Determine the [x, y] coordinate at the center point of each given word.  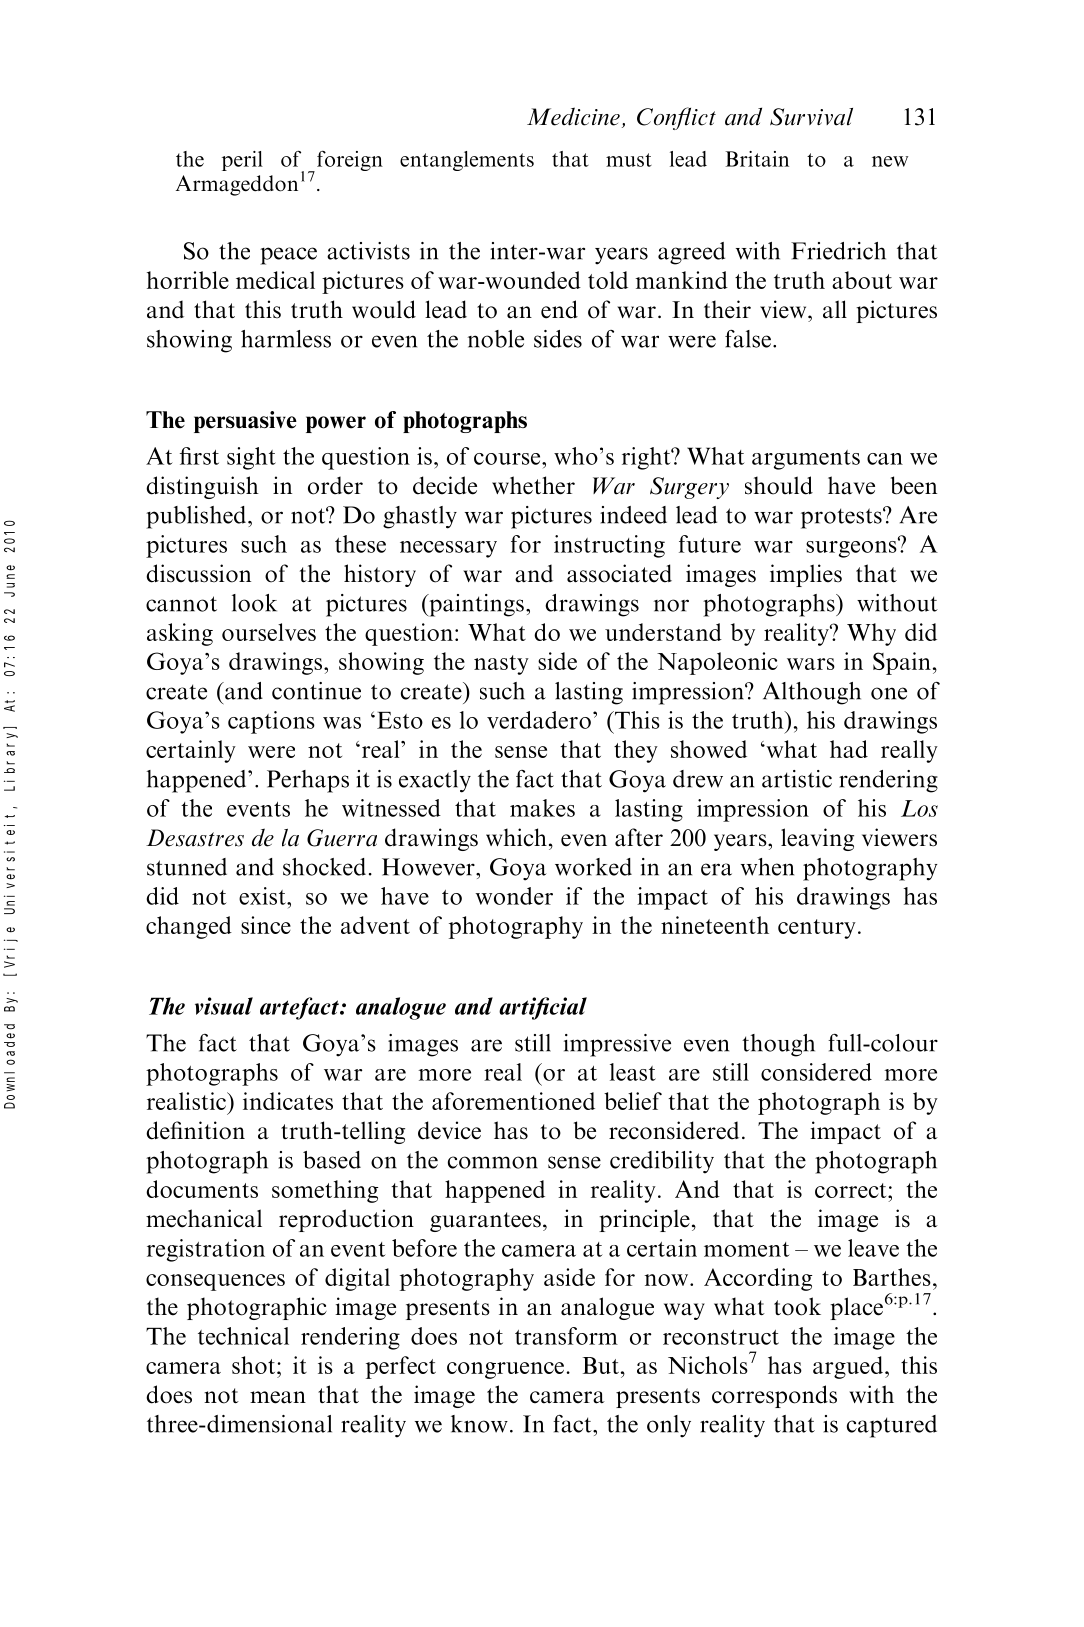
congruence [505, 1370]
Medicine [573, 116]
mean [278, 1397]
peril [242, 161]
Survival [811, 117]
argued [849, 1367]
